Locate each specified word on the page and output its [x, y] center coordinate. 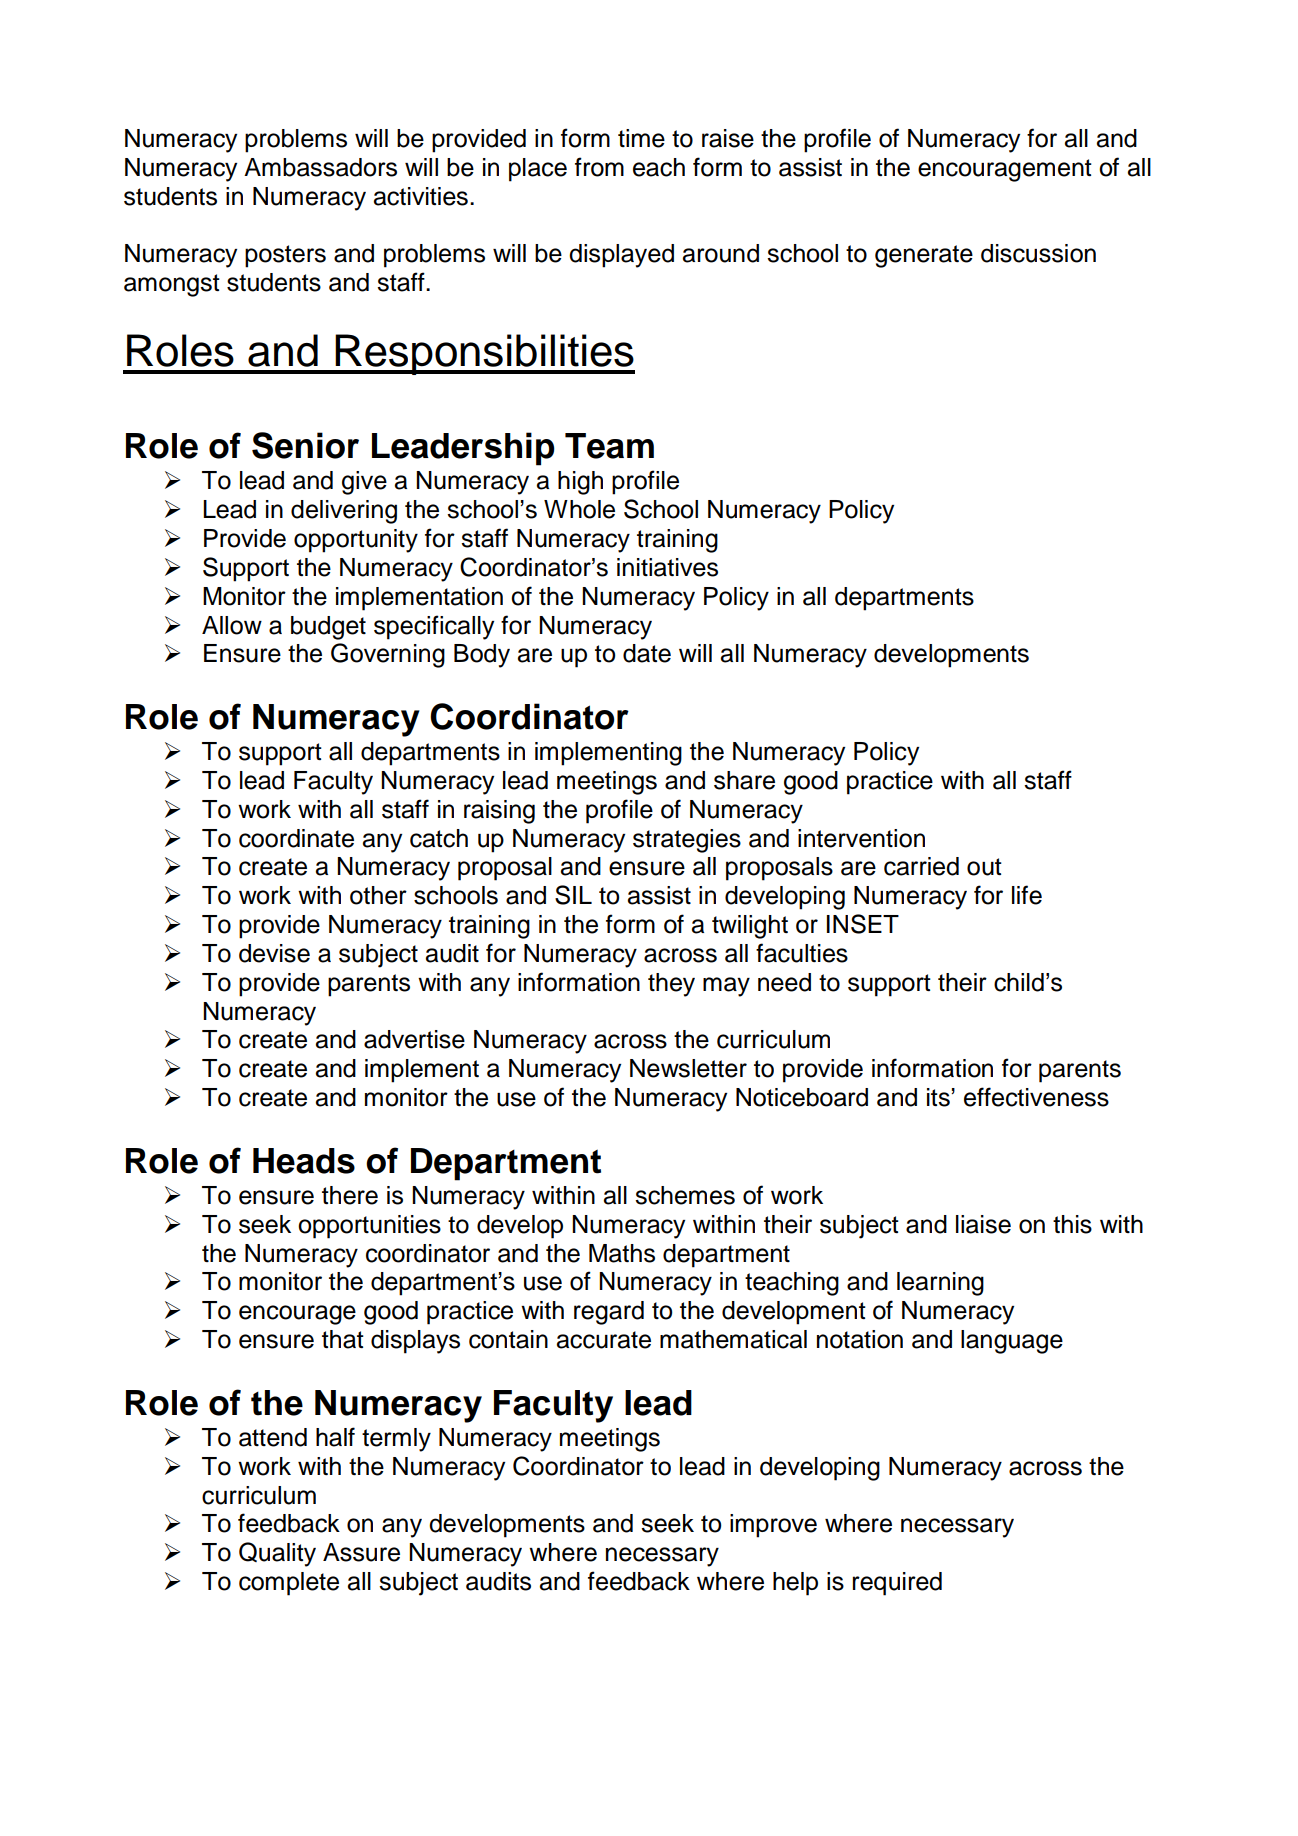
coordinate [296, 838]
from [599, 167]
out [984, 867]
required [897, 1584]
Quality [277, 1554]
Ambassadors [320, 167]
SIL [573, 895]
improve [773, 1526]
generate [924, 256]
